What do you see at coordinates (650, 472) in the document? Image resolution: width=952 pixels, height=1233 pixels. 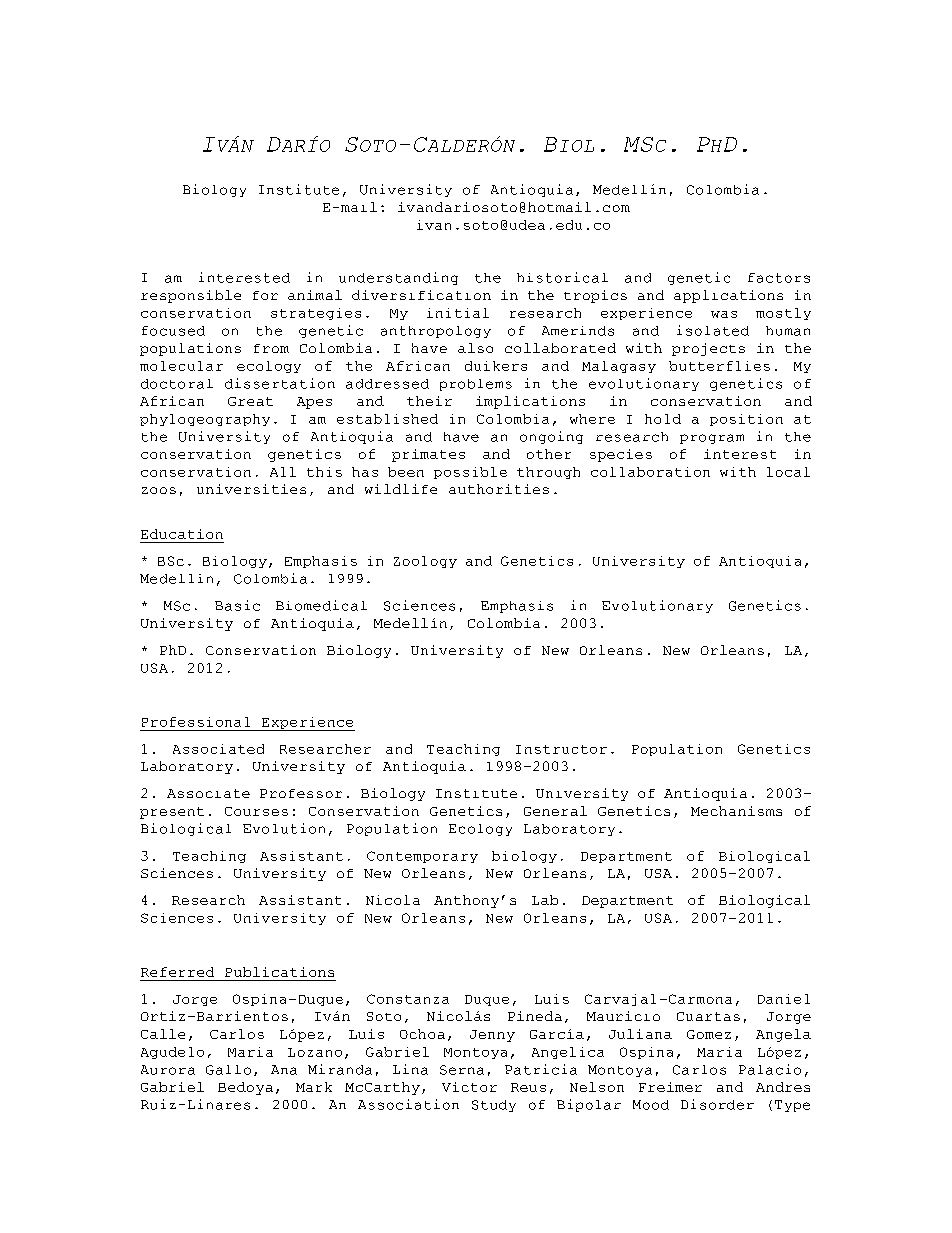 I see `collaboration` at bounding box center [650, 472].
